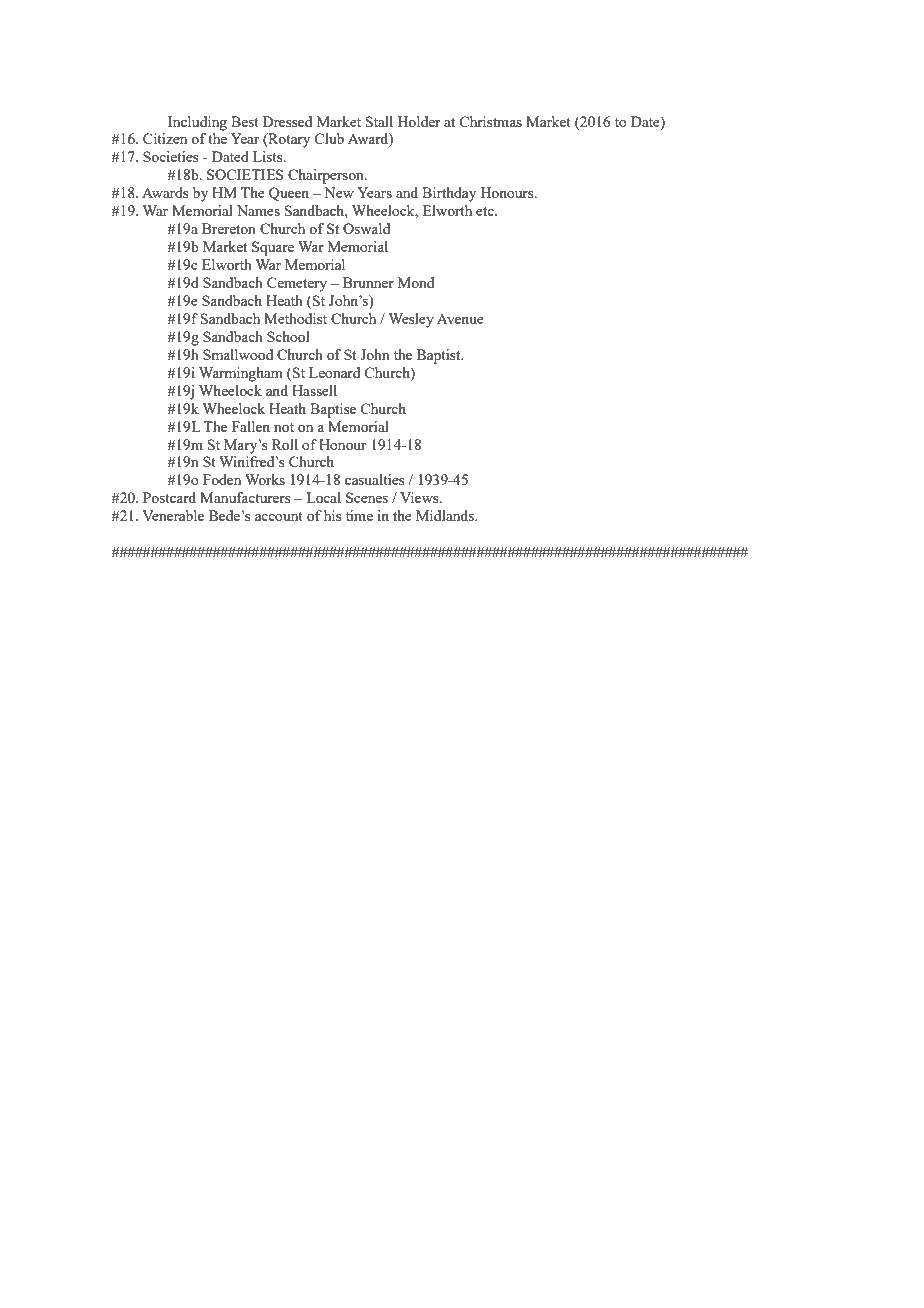 The height and width of the page is (1308, 924). Describe the element at coordinates (446, 515) in the page. I see `Midlands` at that location.
